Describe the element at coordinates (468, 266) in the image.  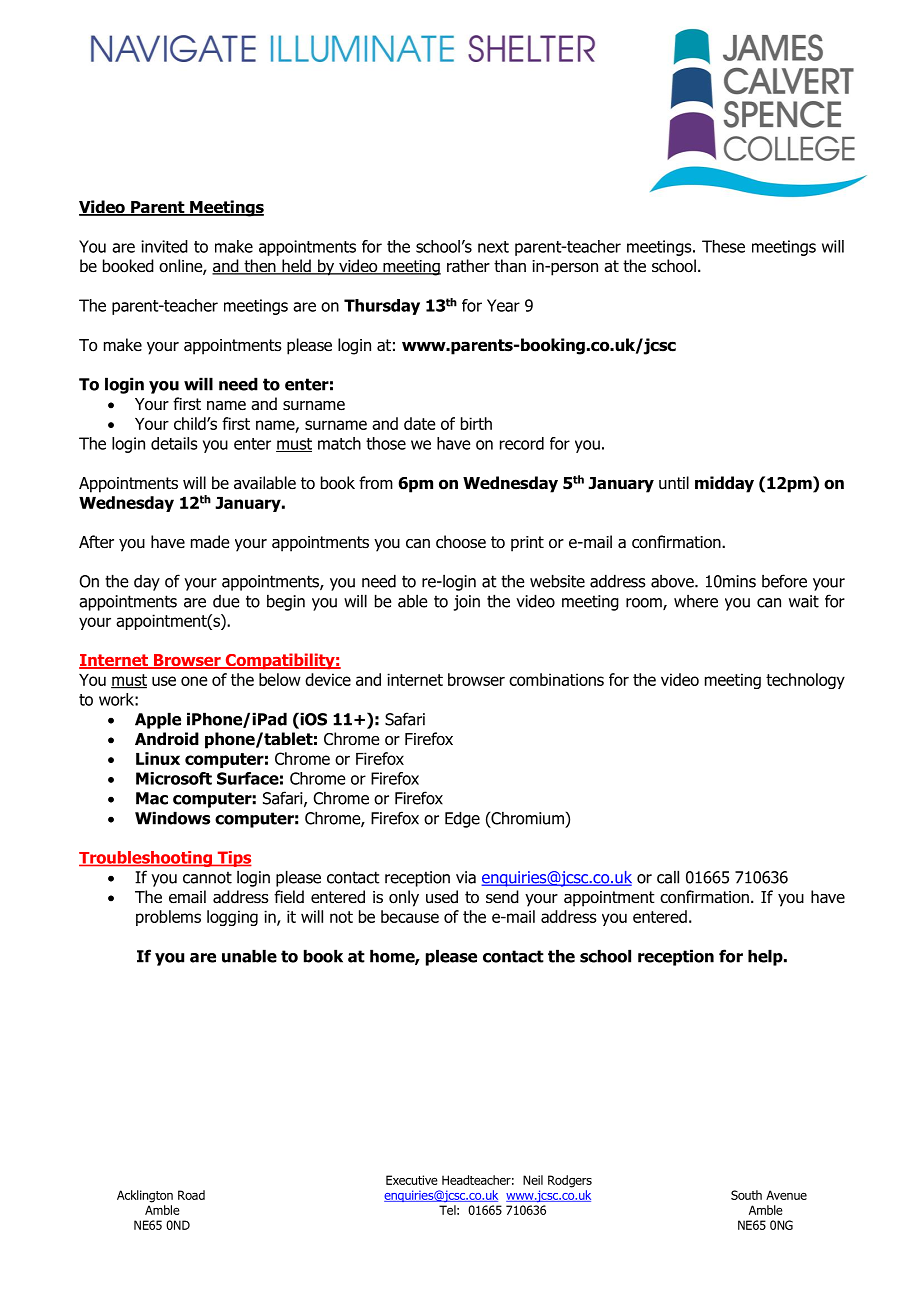
I see `rather` at that location.
